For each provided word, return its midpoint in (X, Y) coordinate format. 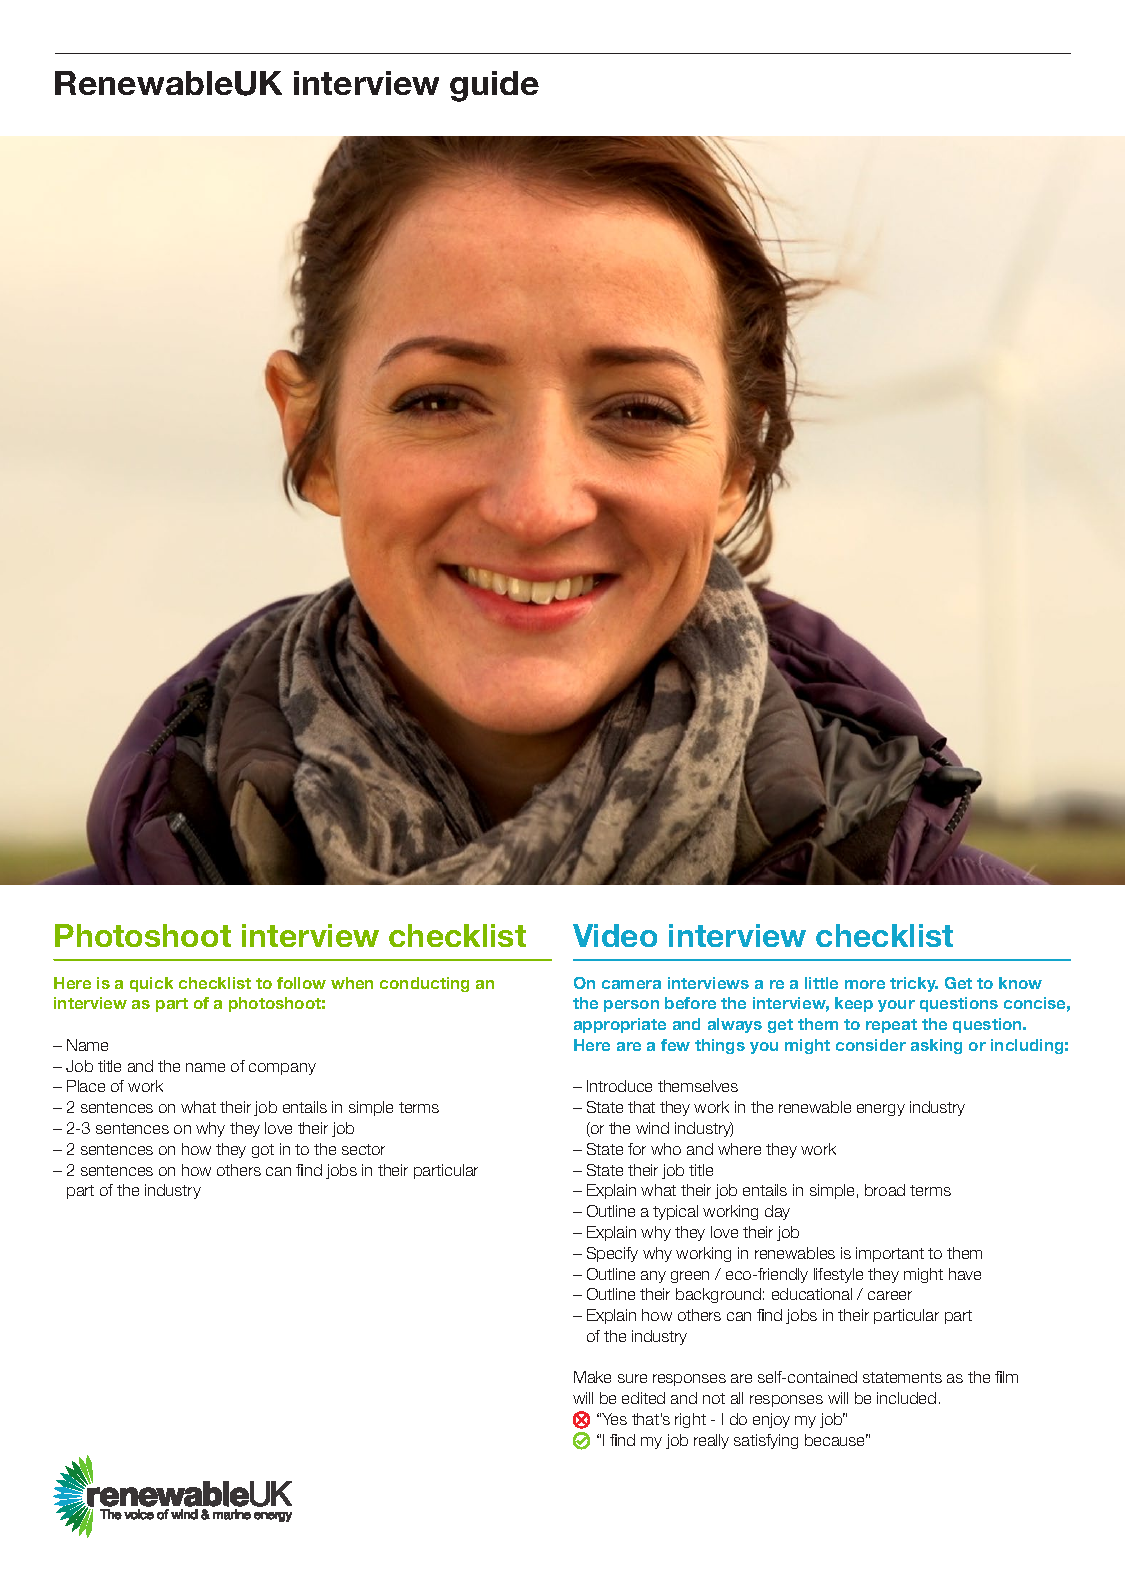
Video (615, 935)
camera (631, 984)
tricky (914, 984)
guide (494, 86)
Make (592, 1377)
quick (151, 984)
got (263, 1151)
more (865, 984)
